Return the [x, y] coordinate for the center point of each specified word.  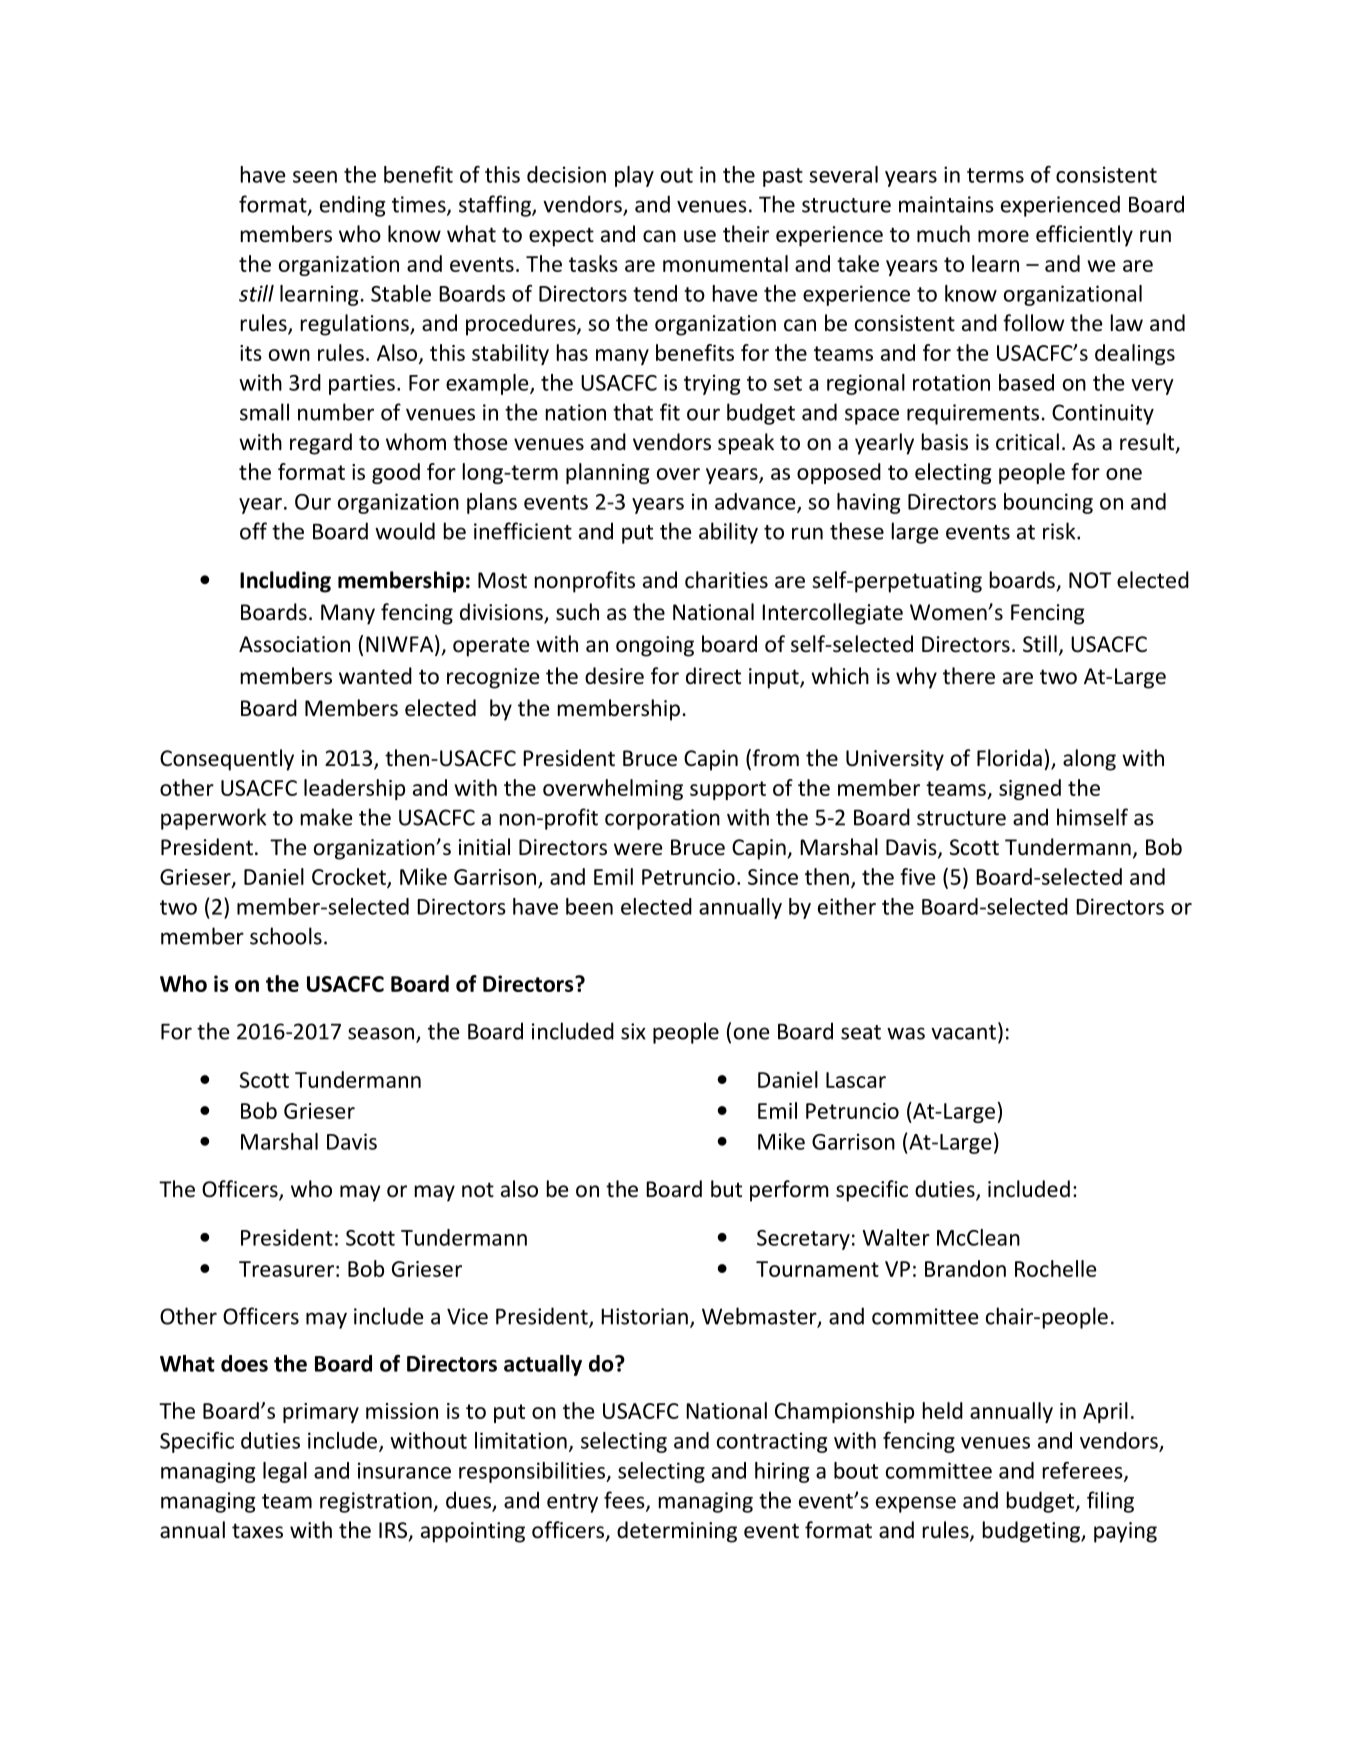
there [969, 676]
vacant [963, 1032]
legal [285, 1472]
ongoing [655, 646]
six [633, 1031]
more [1003, 236]
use [700, 236]
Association [294, 644]
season [381, 1033]
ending [353, 206]
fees [625, 1501]
